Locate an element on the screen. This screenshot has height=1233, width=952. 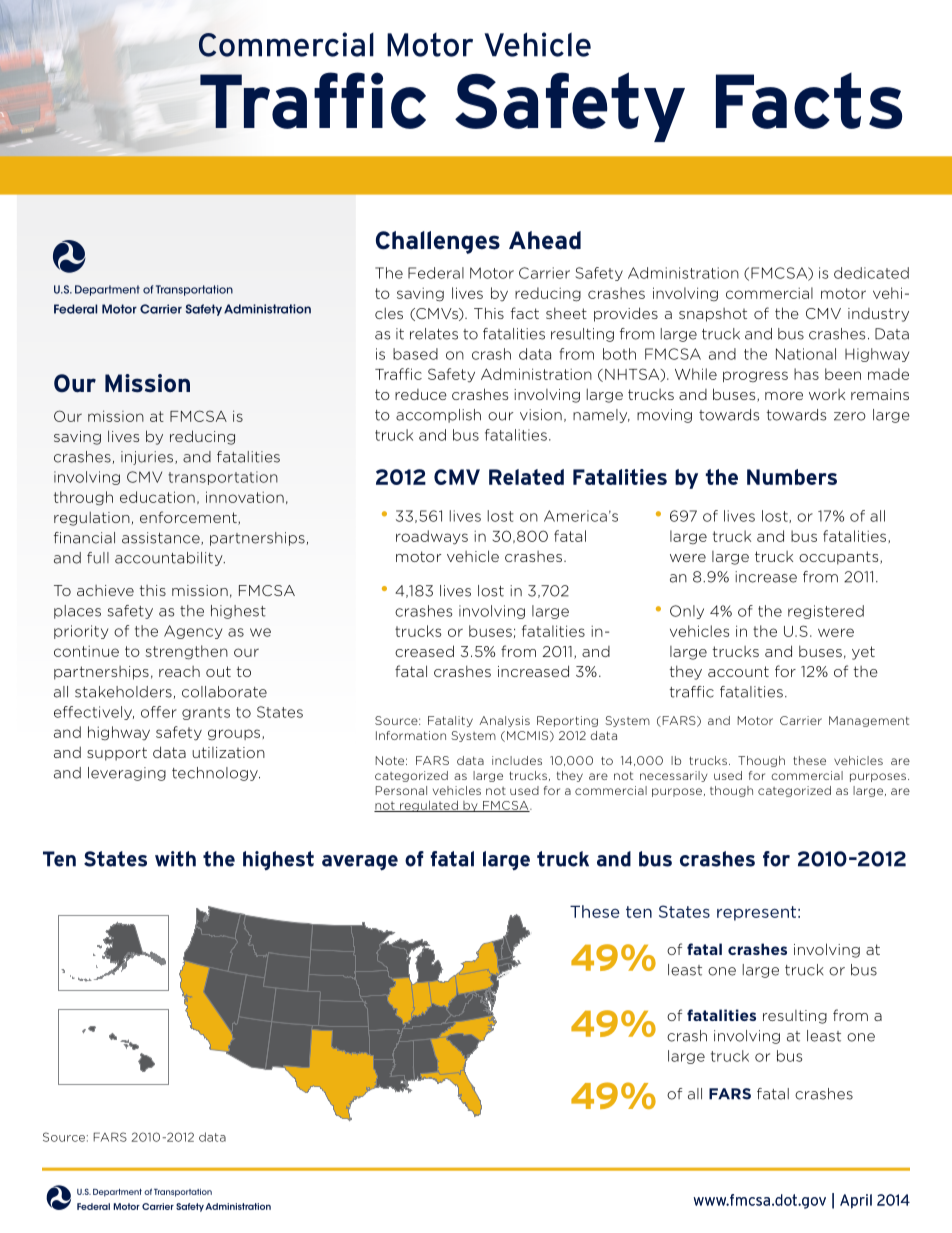
roadways is located at coordinates (432, 537).
